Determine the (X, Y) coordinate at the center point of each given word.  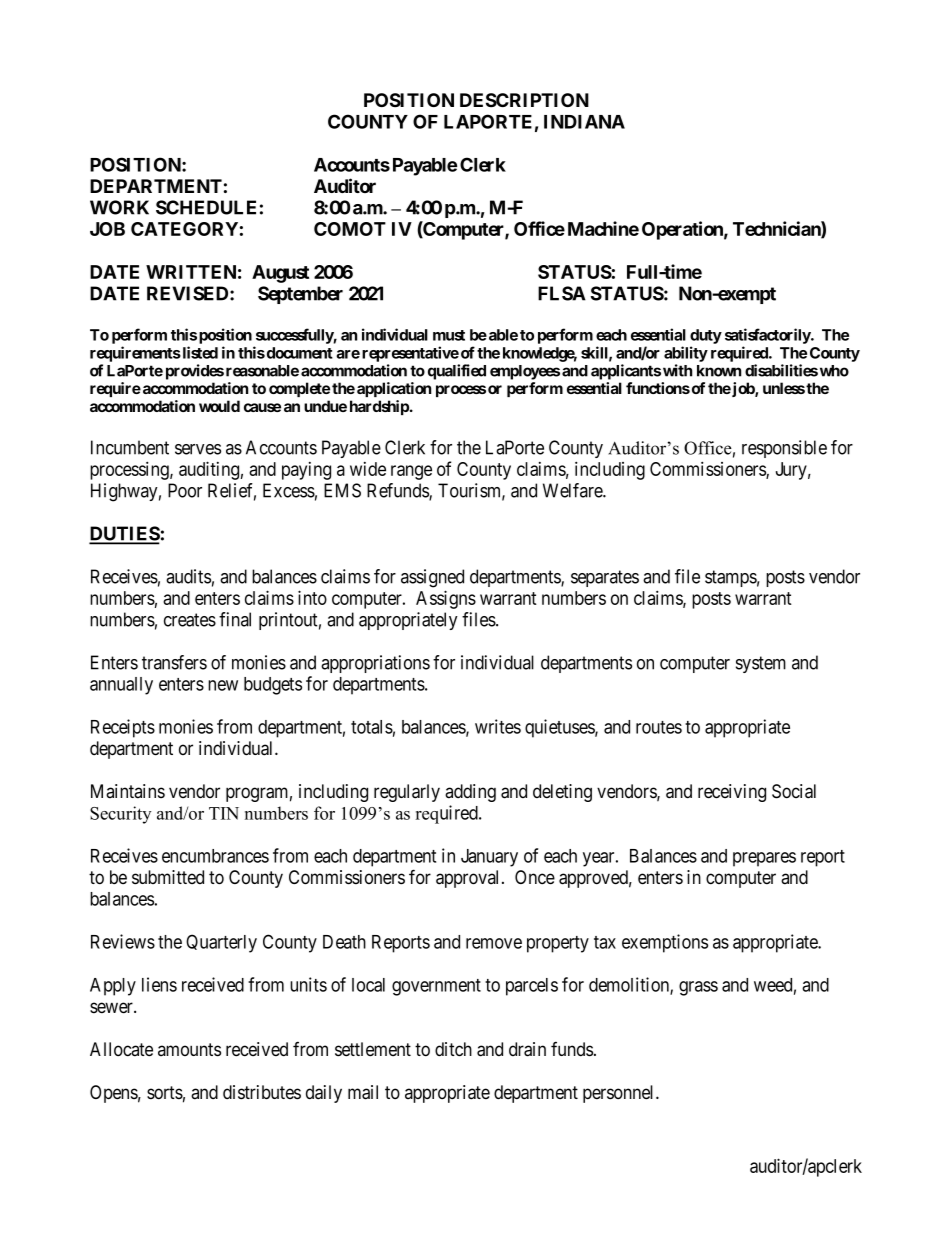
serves (198, 449)
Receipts (123, 728)
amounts (189, 1050)
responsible (784, 449)
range (411, 472)
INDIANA (584, 122)
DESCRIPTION (524, 100)
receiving (732, 793)
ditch (453, 1049)
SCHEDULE (206, 207)
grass (698, 988)
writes (498, 726)
